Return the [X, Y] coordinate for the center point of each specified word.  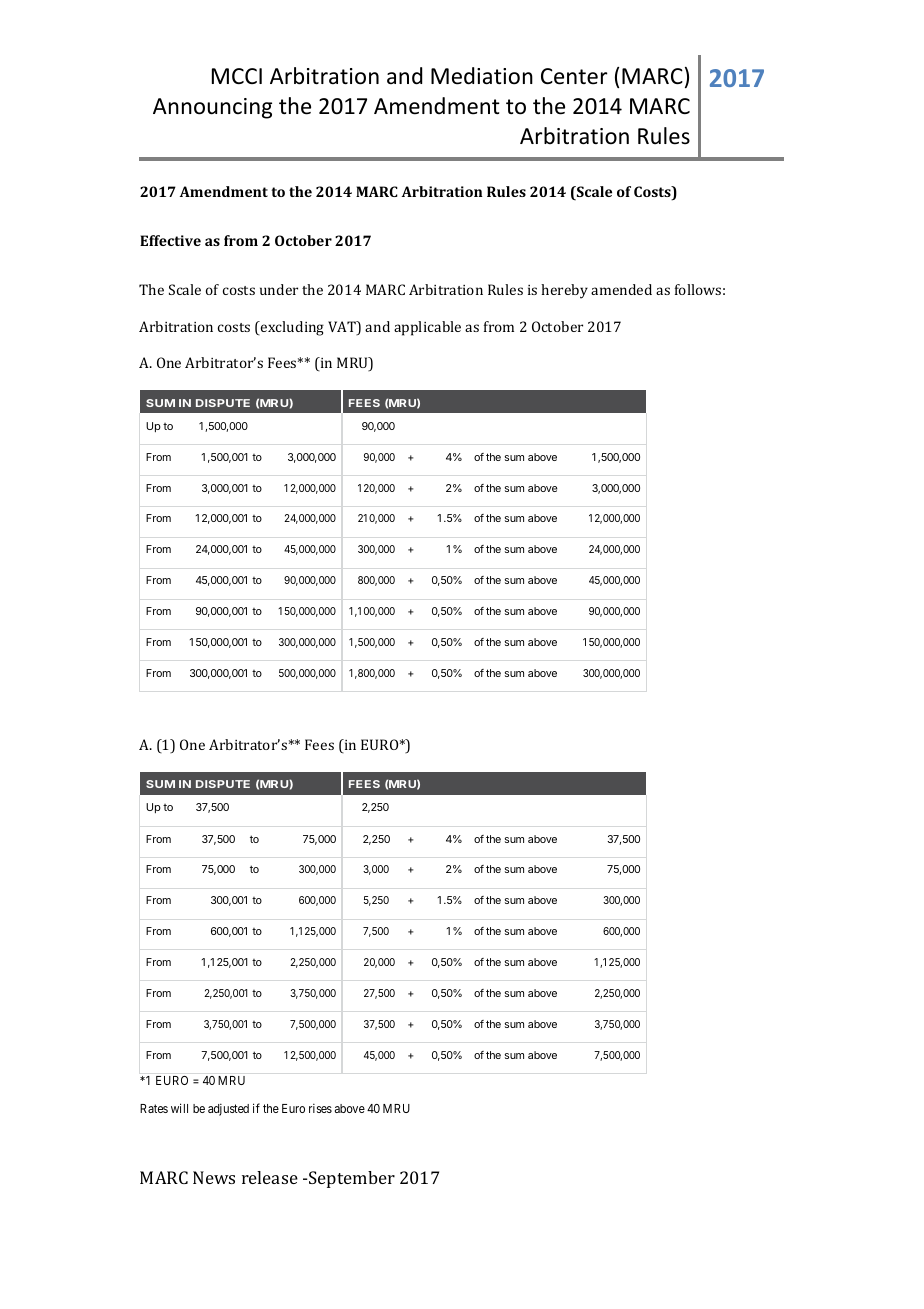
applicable [427, 328]
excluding [291, 328]
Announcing [212, 108]
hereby [564, 291]
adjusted [228, 1109]
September [352, 1179]
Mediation [482, 76]
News [214, 1177]
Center [574, 76]
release [270, 1177]
